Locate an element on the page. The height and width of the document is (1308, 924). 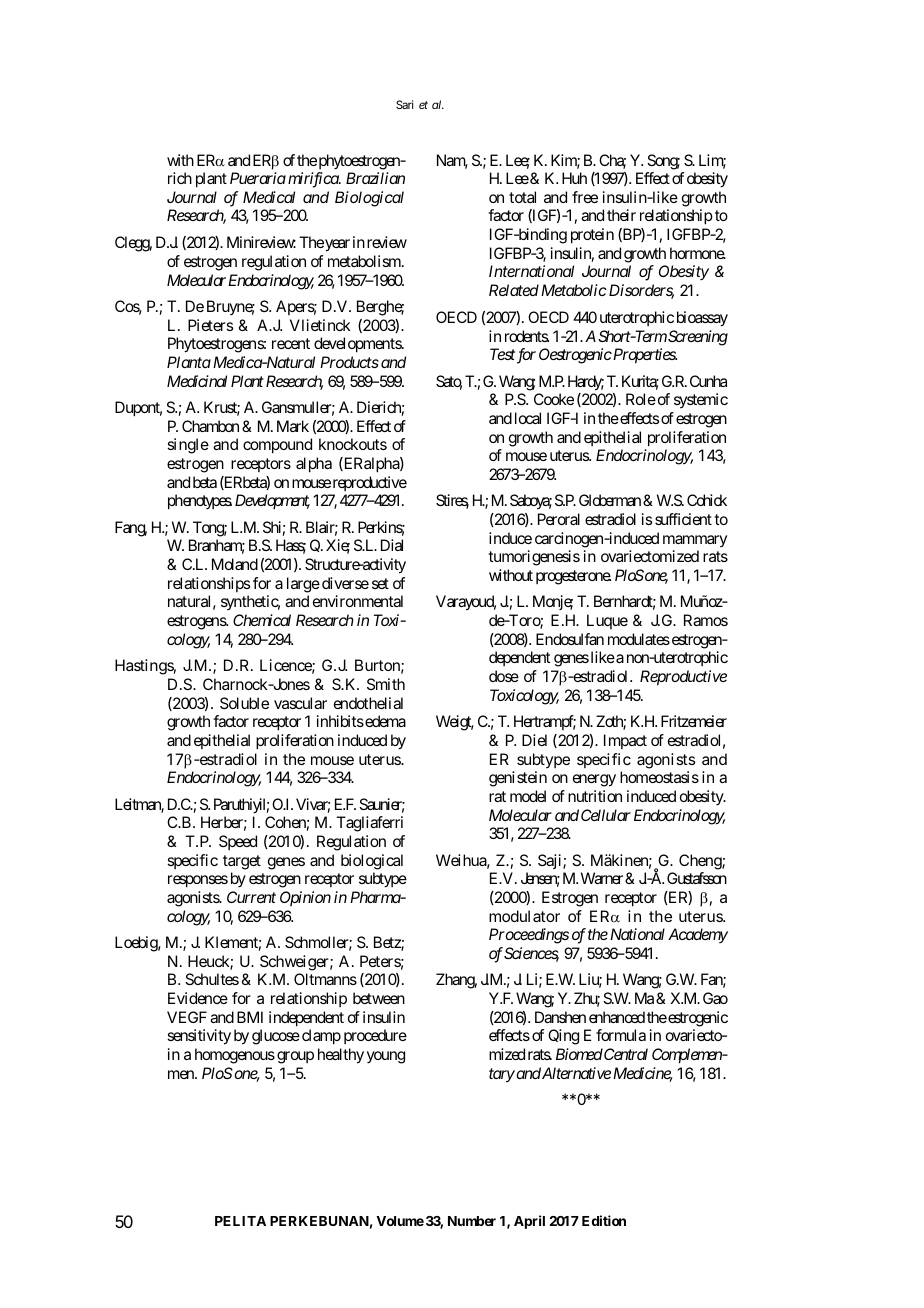
their is located at coordinates (621, 215).
